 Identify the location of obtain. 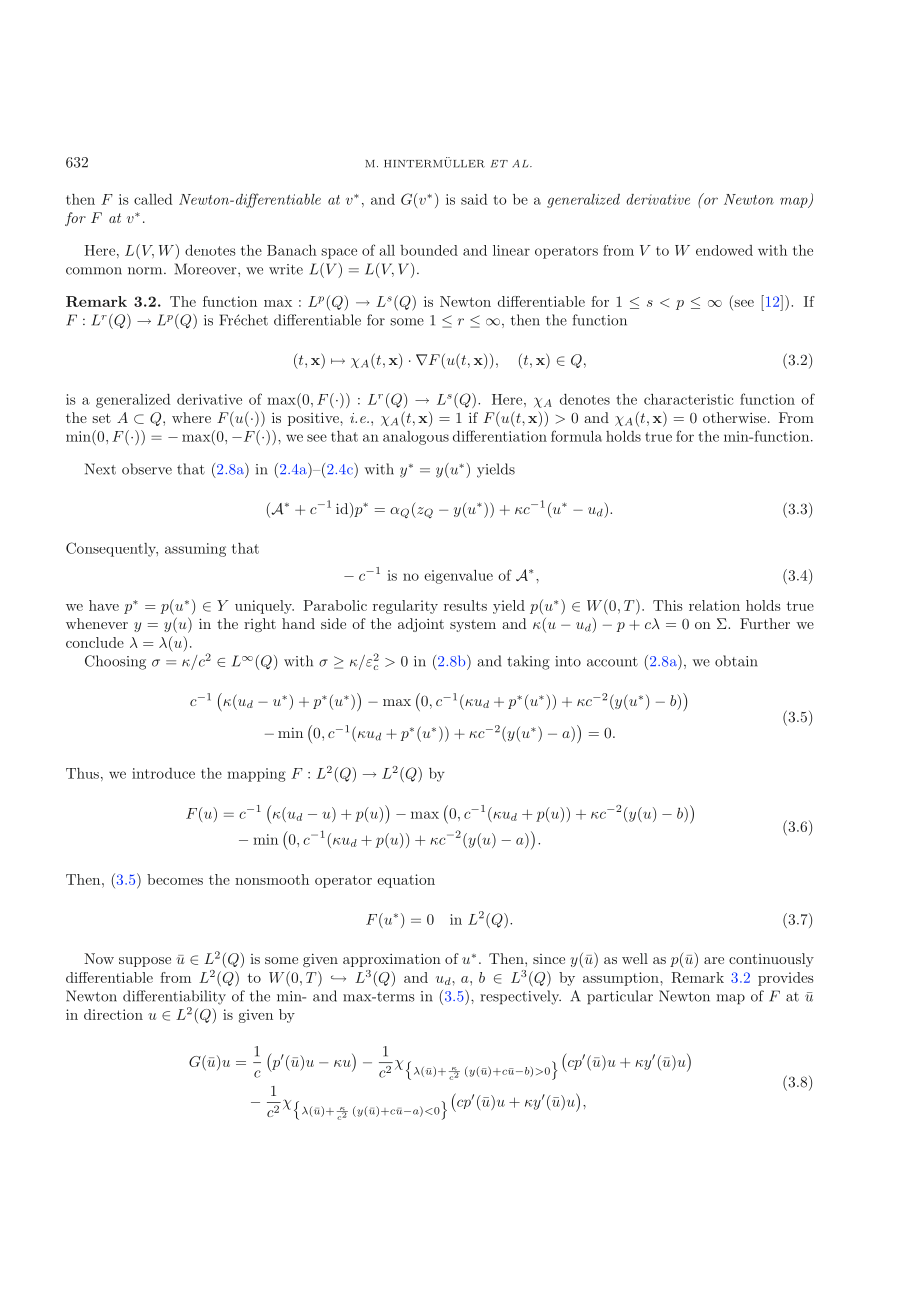
(736, 661).
